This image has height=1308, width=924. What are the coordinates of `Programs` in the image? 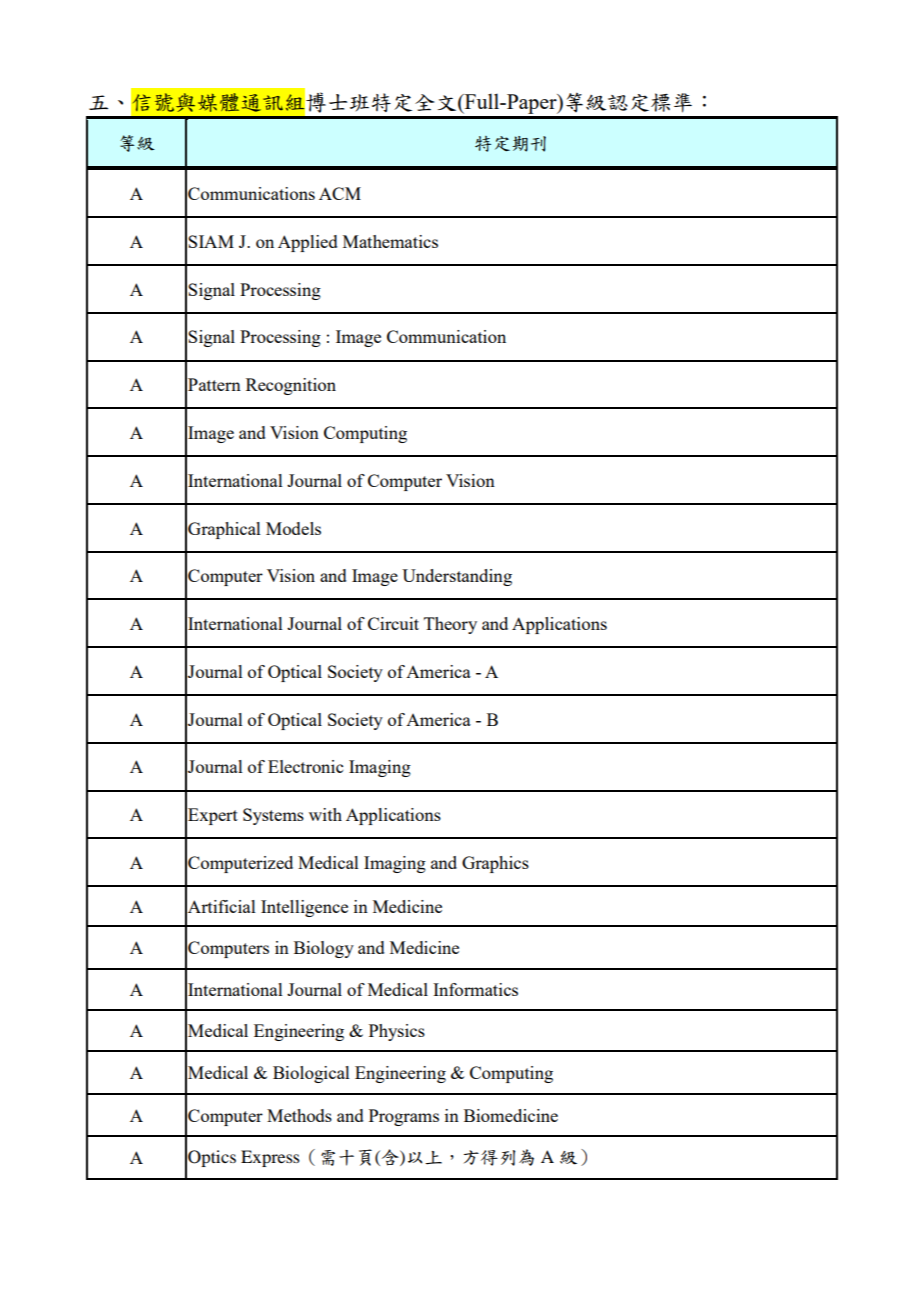 It's located at (404, 1117).
